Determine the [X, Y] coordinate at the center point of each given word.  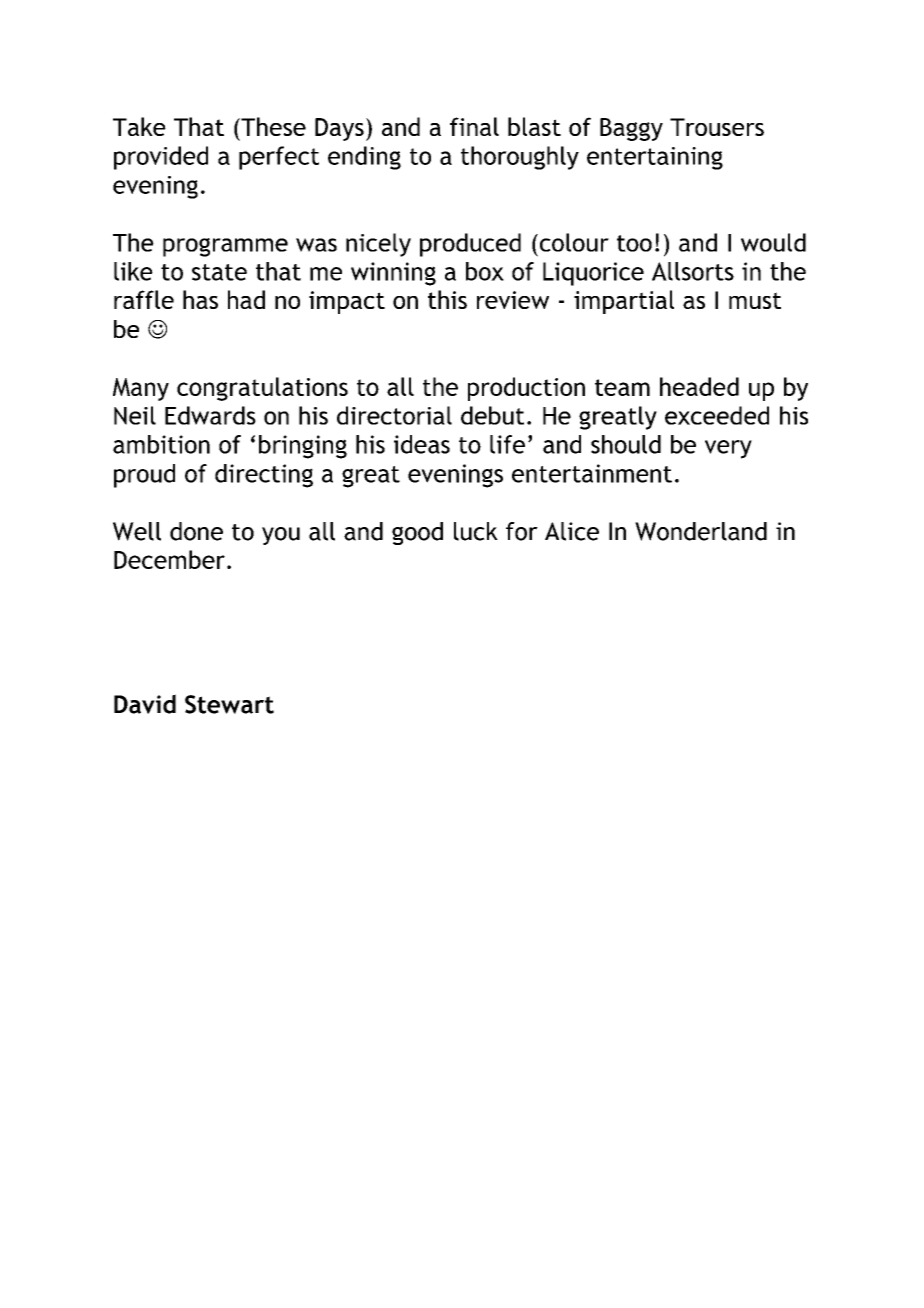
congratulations [262, 389]
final [474, 126]
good [417, 533]
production [526, 389]
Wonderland [701, 531]
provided [161, 158]
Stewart [229, 704]
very [728, 449]
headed [699, 386]
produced [470, 245]
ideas [422, 444]
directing [264, 476]
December [169, 559]
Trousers [717, 127]
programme [225, 247]
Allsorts [693, 271]
